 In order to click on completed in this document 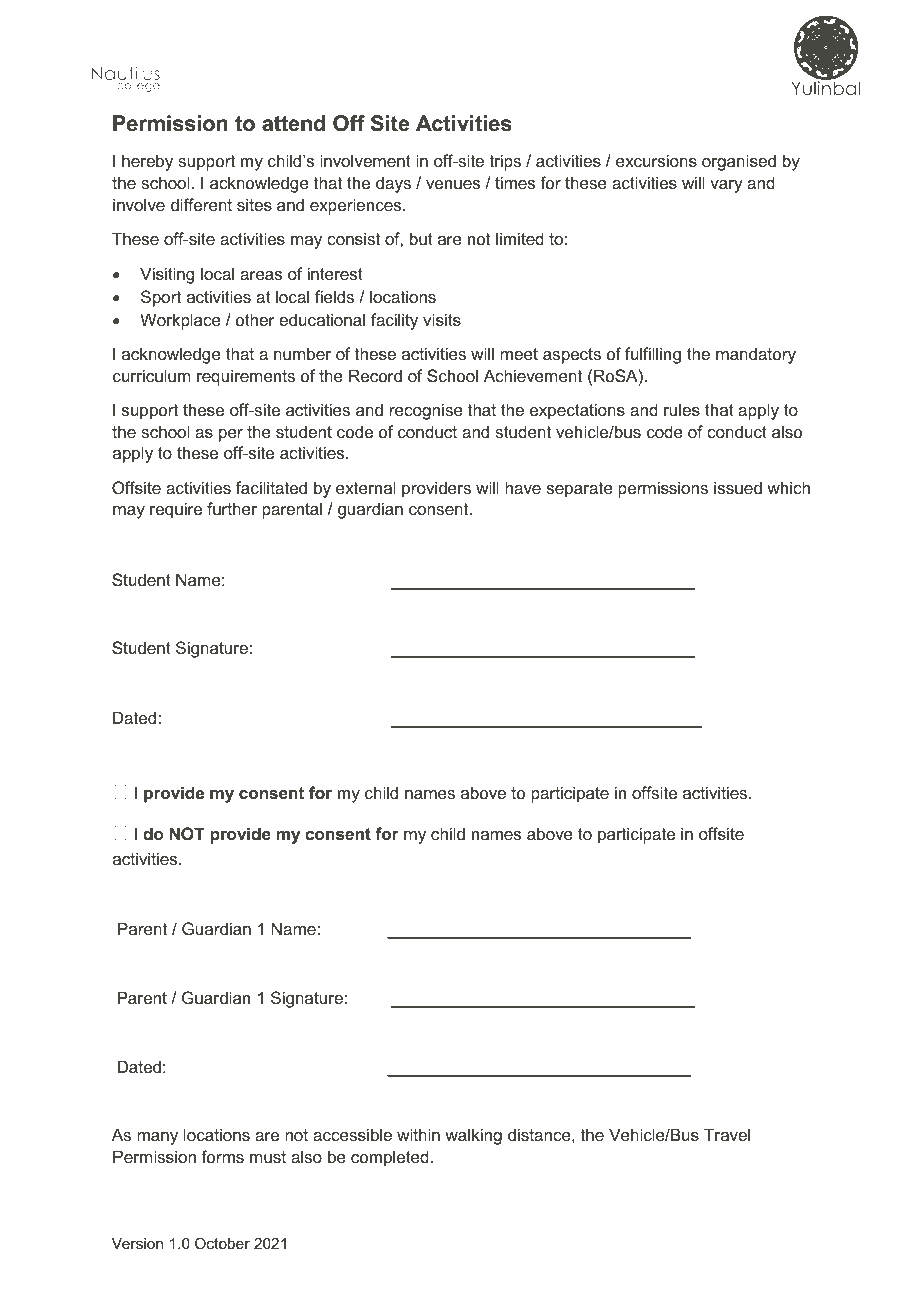, I will do `click(390, 1158)`.
